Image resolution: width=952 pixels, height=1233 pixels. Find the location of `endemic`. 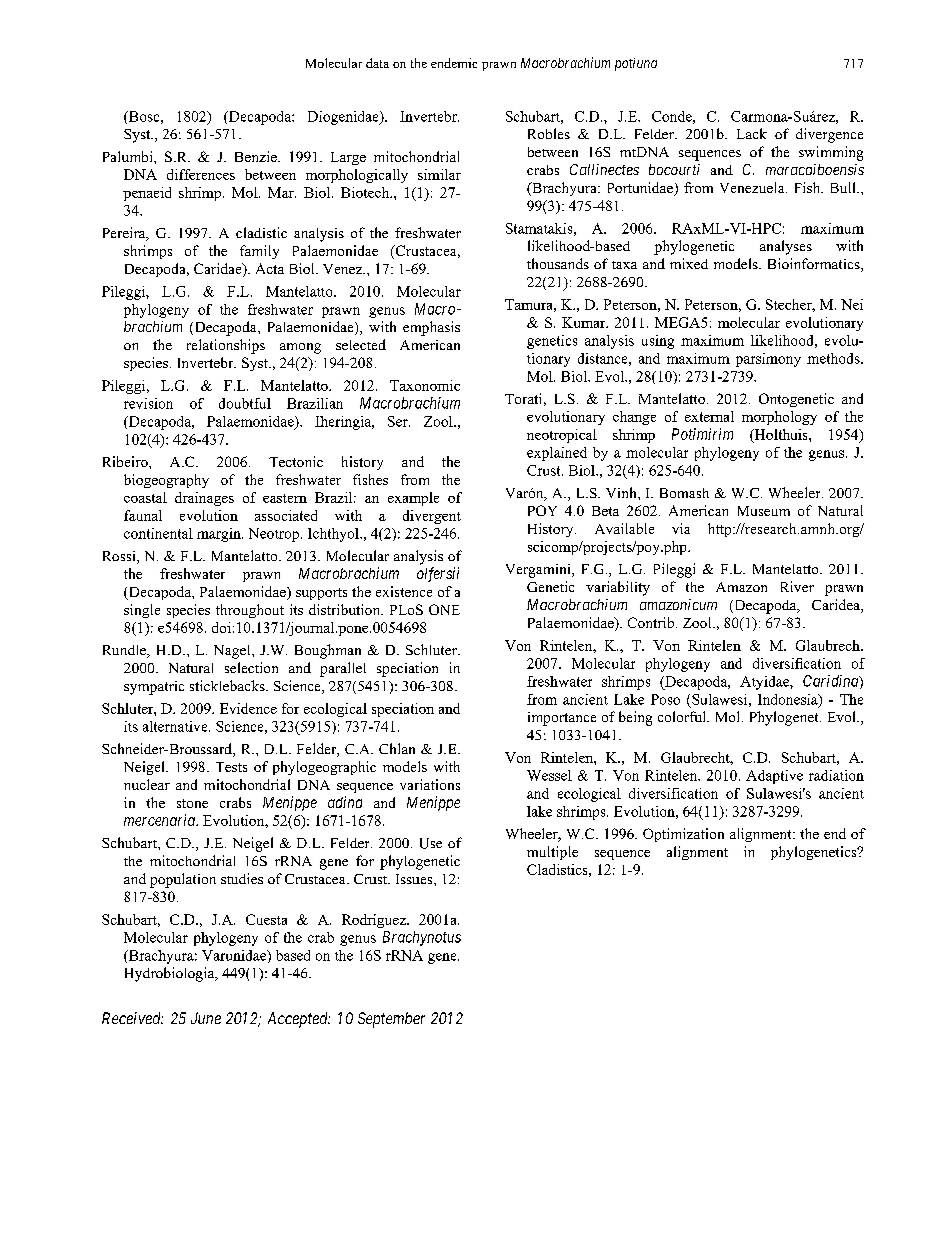

endemic is located at coordinates (454, 63).
